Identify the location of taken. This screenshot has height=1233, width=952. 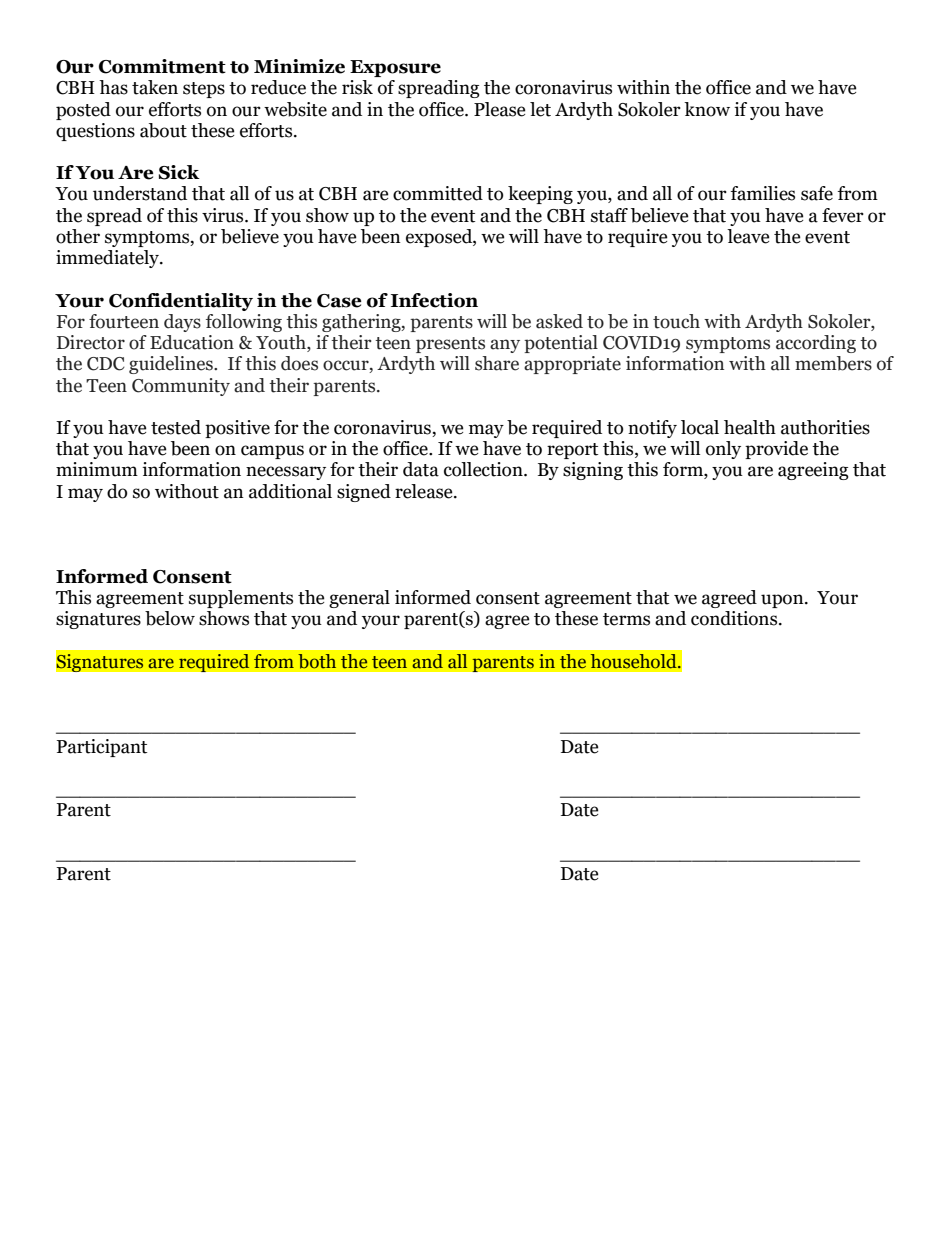
(155, 87).
